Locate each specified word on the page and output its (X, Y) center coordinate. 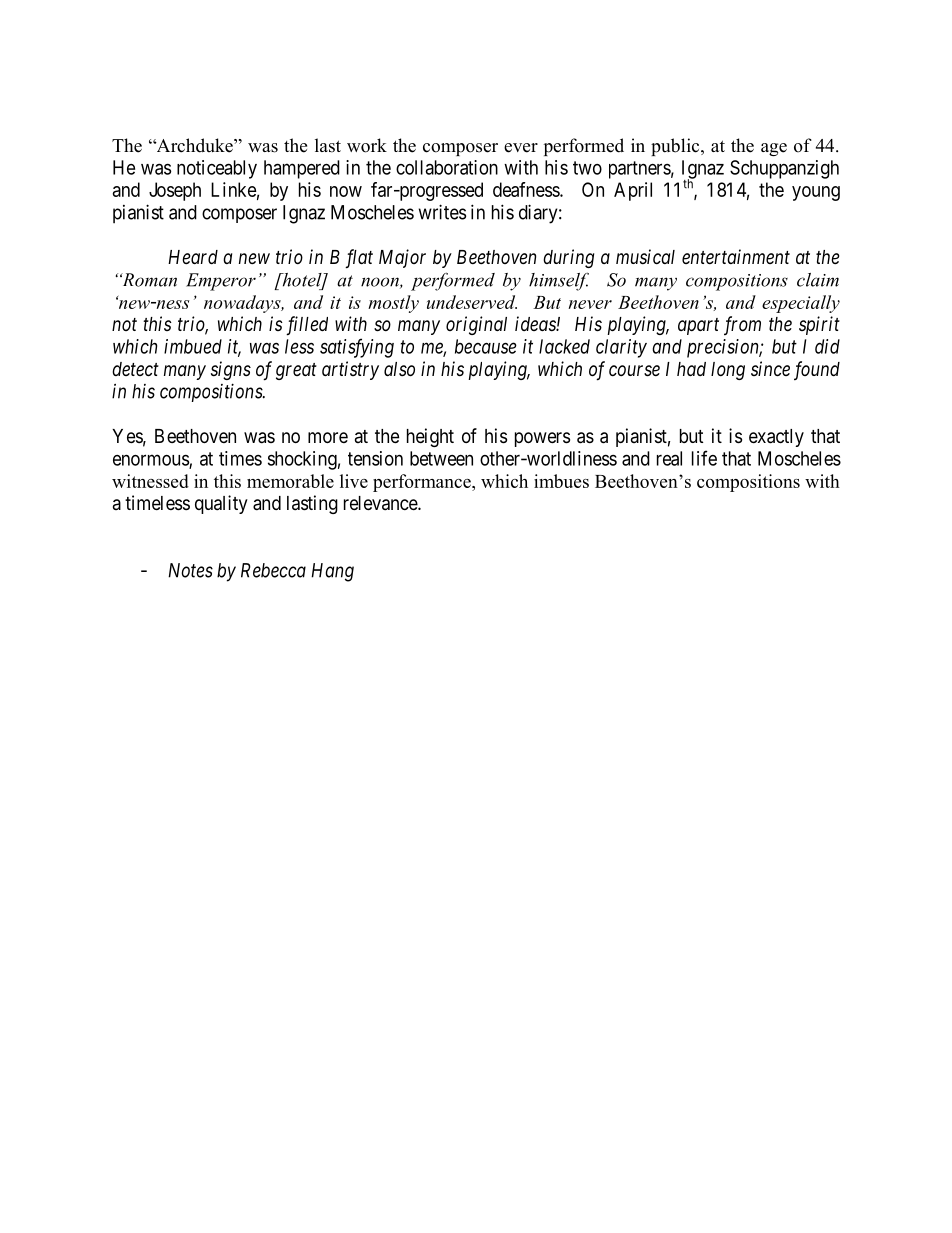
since (770, 368)
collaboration (447, 167)
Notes (190, 570)
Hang (332, 572)
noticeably (217, 169)
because (486, 346)
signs (231, 370)
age (774, 149)
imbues (561, 481)
